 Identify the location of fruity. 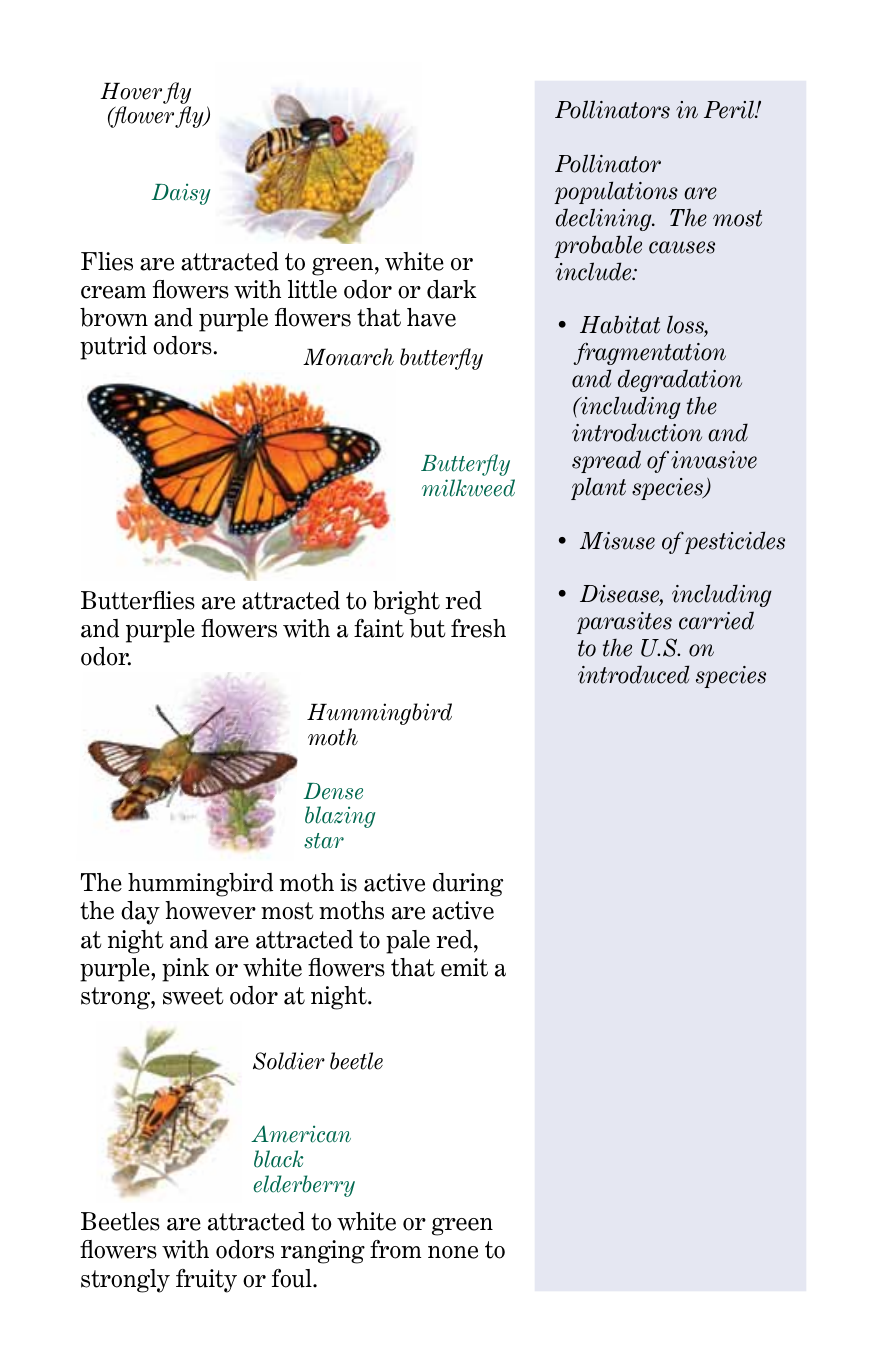
(206, 1281).
